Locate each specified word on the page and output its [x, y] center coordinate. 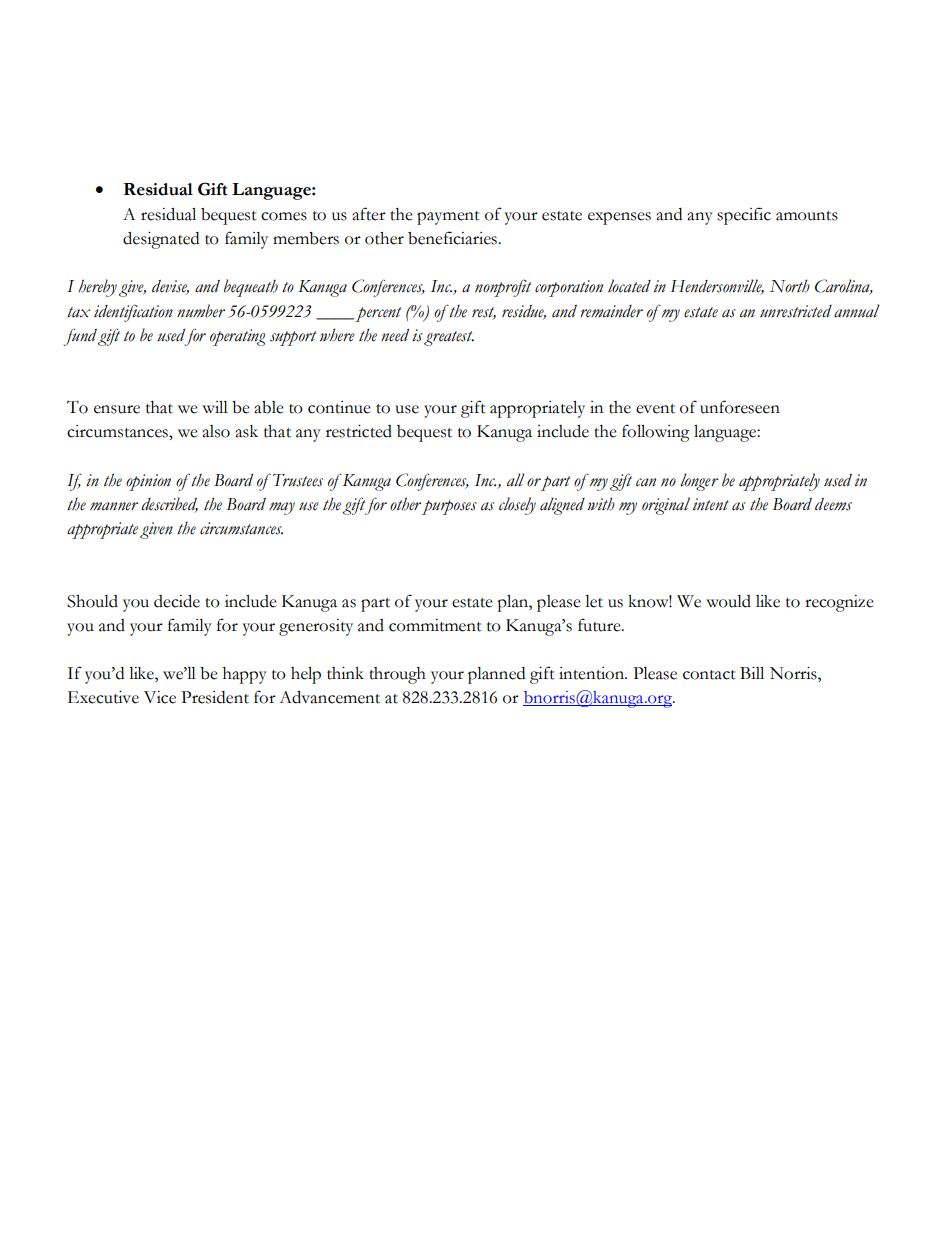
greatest [449, 338]
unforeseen [740, 407]
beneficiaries [453, 238]
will [215, 407]
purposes [449, 507]
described [169, 505]
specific [744, 216]
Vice [160, 697]
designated [161, 240]
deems [833, 504]
